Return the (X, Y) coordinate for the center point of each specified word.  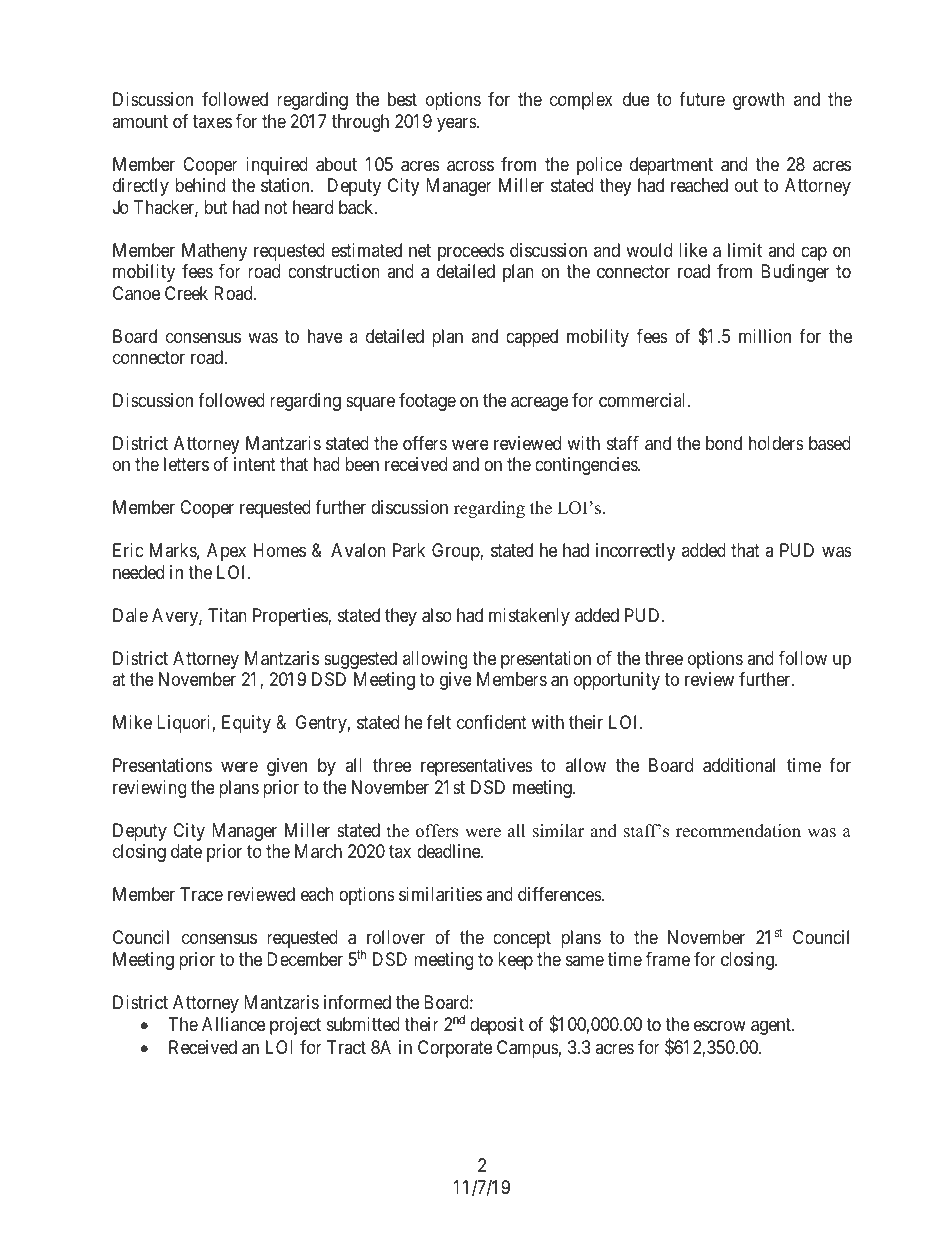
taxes (212, 121)
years (457, 124)
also (437, 615)
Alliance (233, 1024)
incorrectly (635, 552)
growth (759, 101)
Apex (226, 552)
